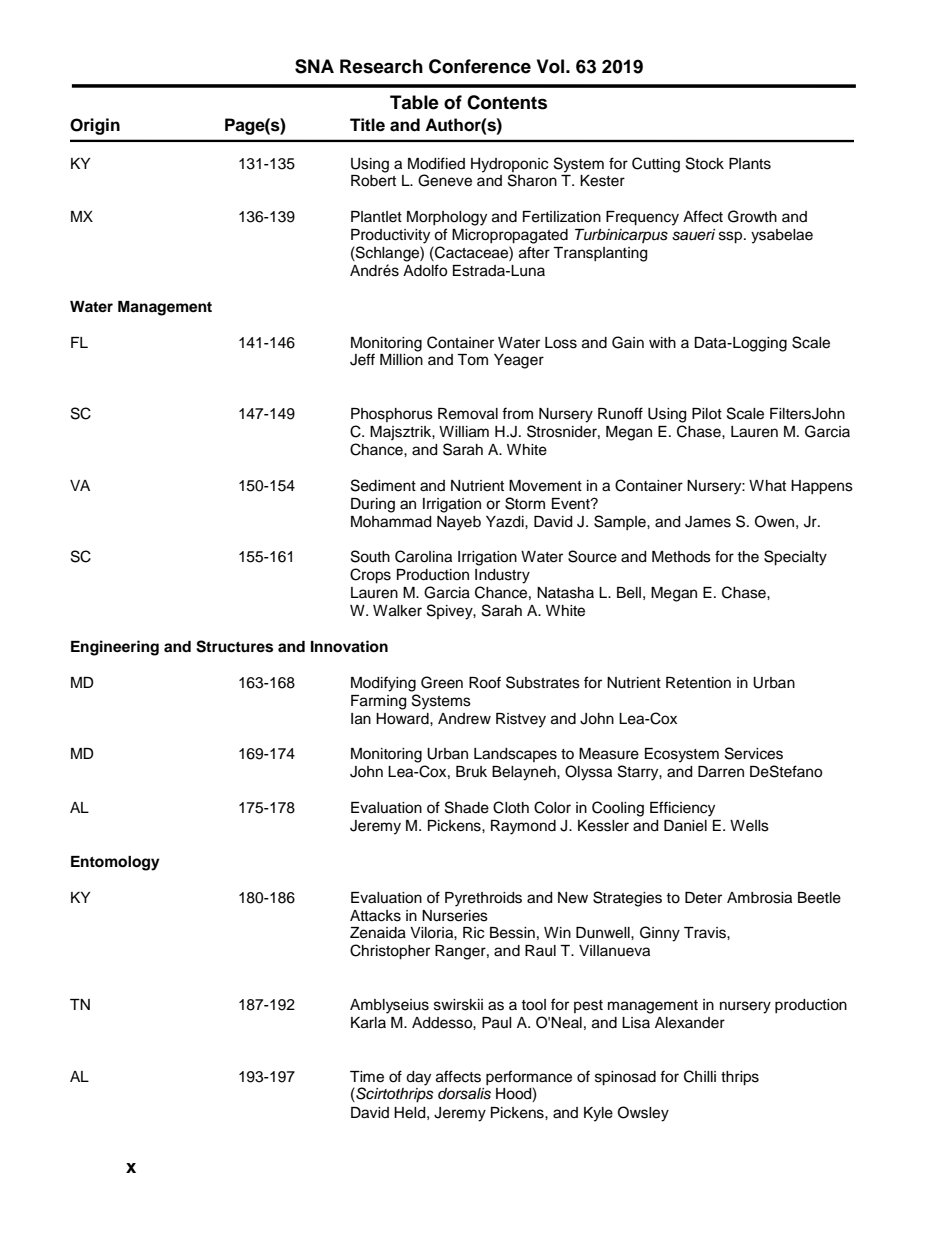 This image has height=1233, width=952. What do you see at coordinates (750, 164) in the image?
I see `Plants` at bounding box center [750, 164].
